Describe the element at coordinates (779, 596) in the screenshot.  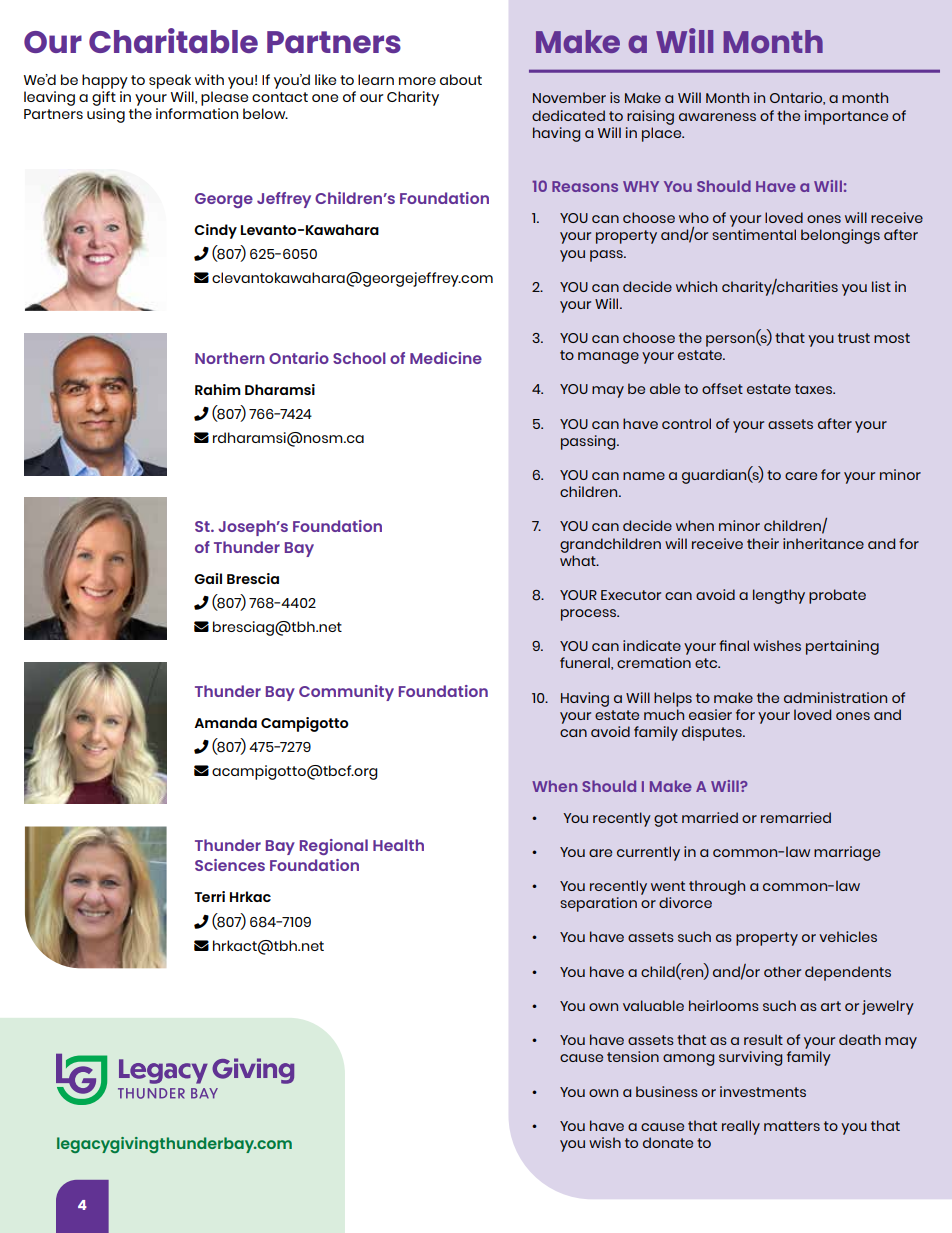
I see `lengthy` at that location.
